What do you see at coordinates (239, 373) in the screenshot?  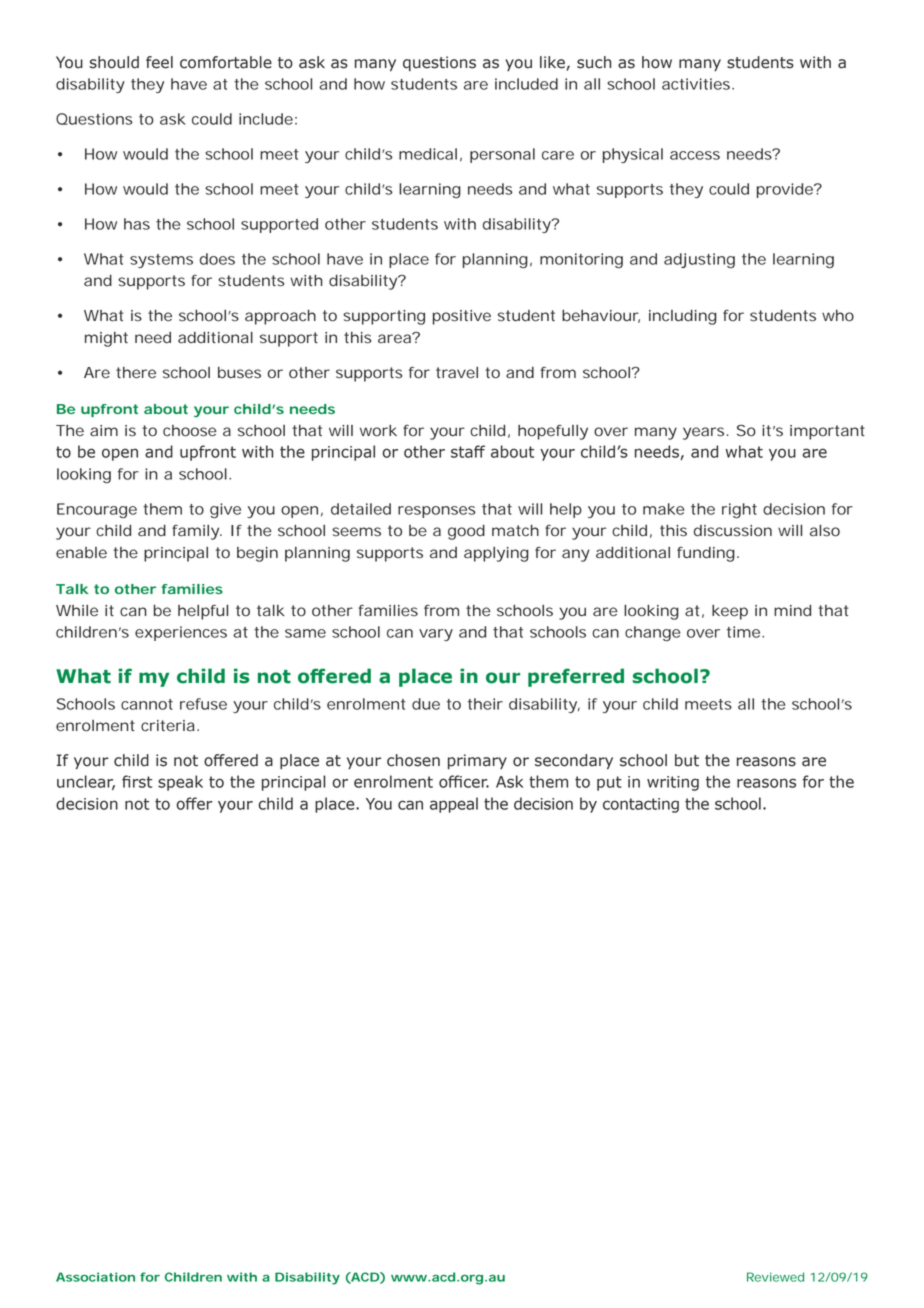 I see `buses` at bounding box center [239, 373].
